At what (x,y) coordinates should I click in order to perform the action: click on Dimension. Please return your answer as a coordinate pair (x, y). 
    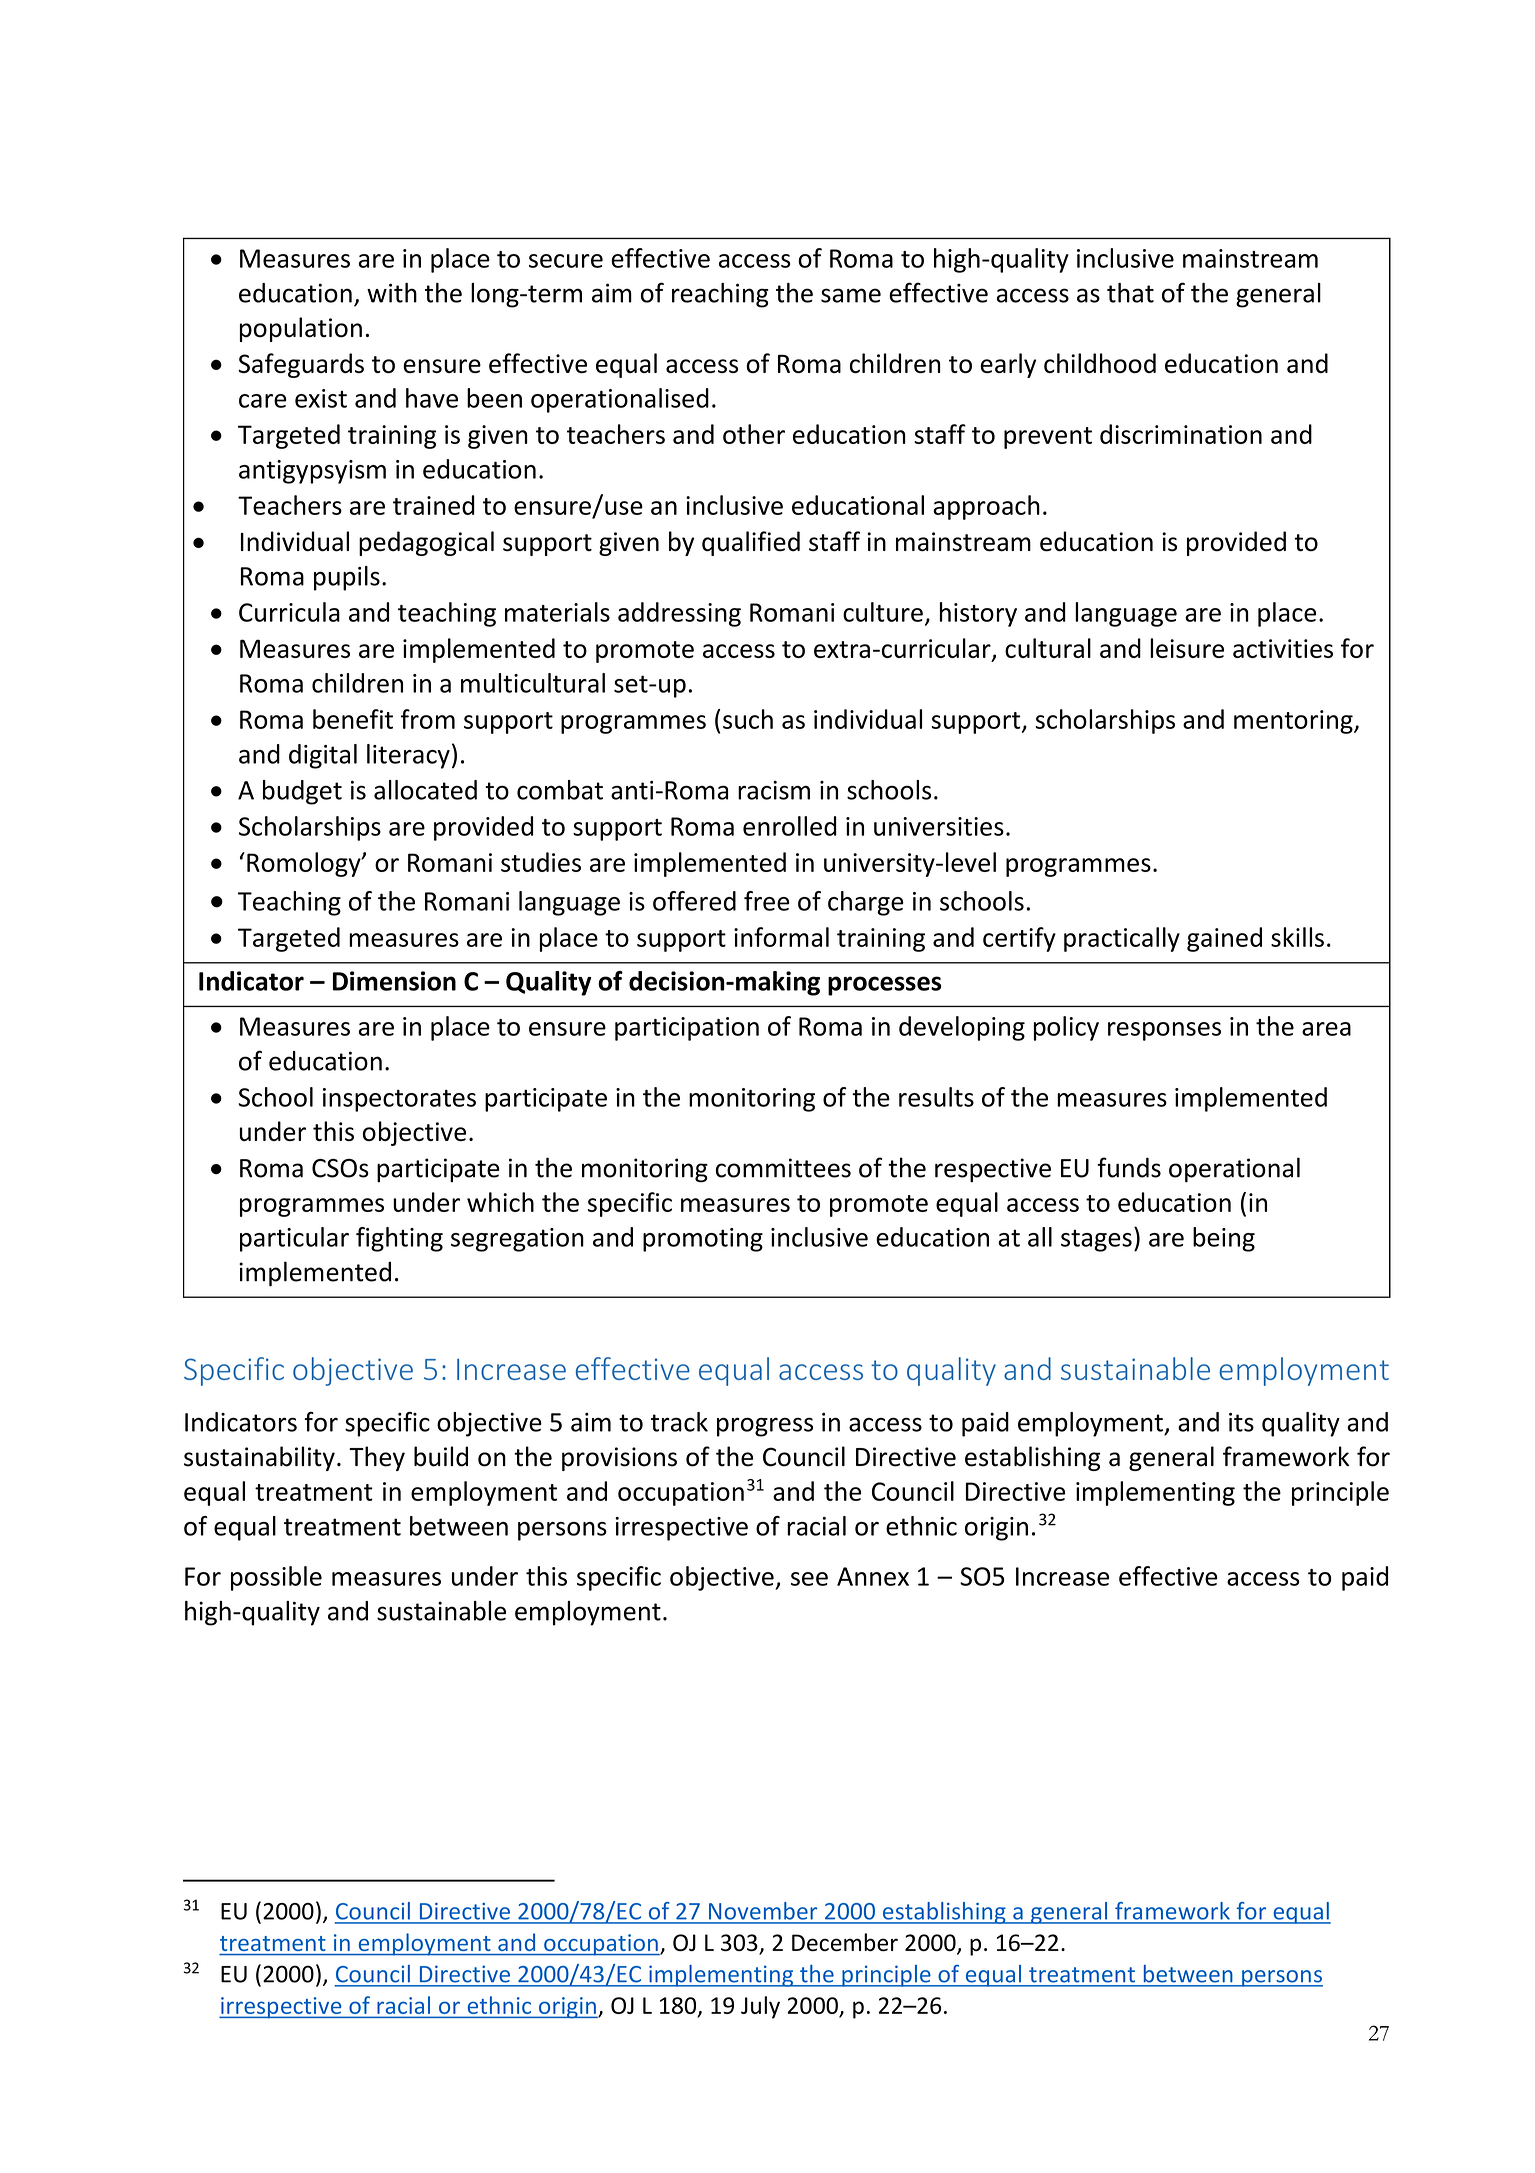
    Looking at the image, I should click on (394, 981).
